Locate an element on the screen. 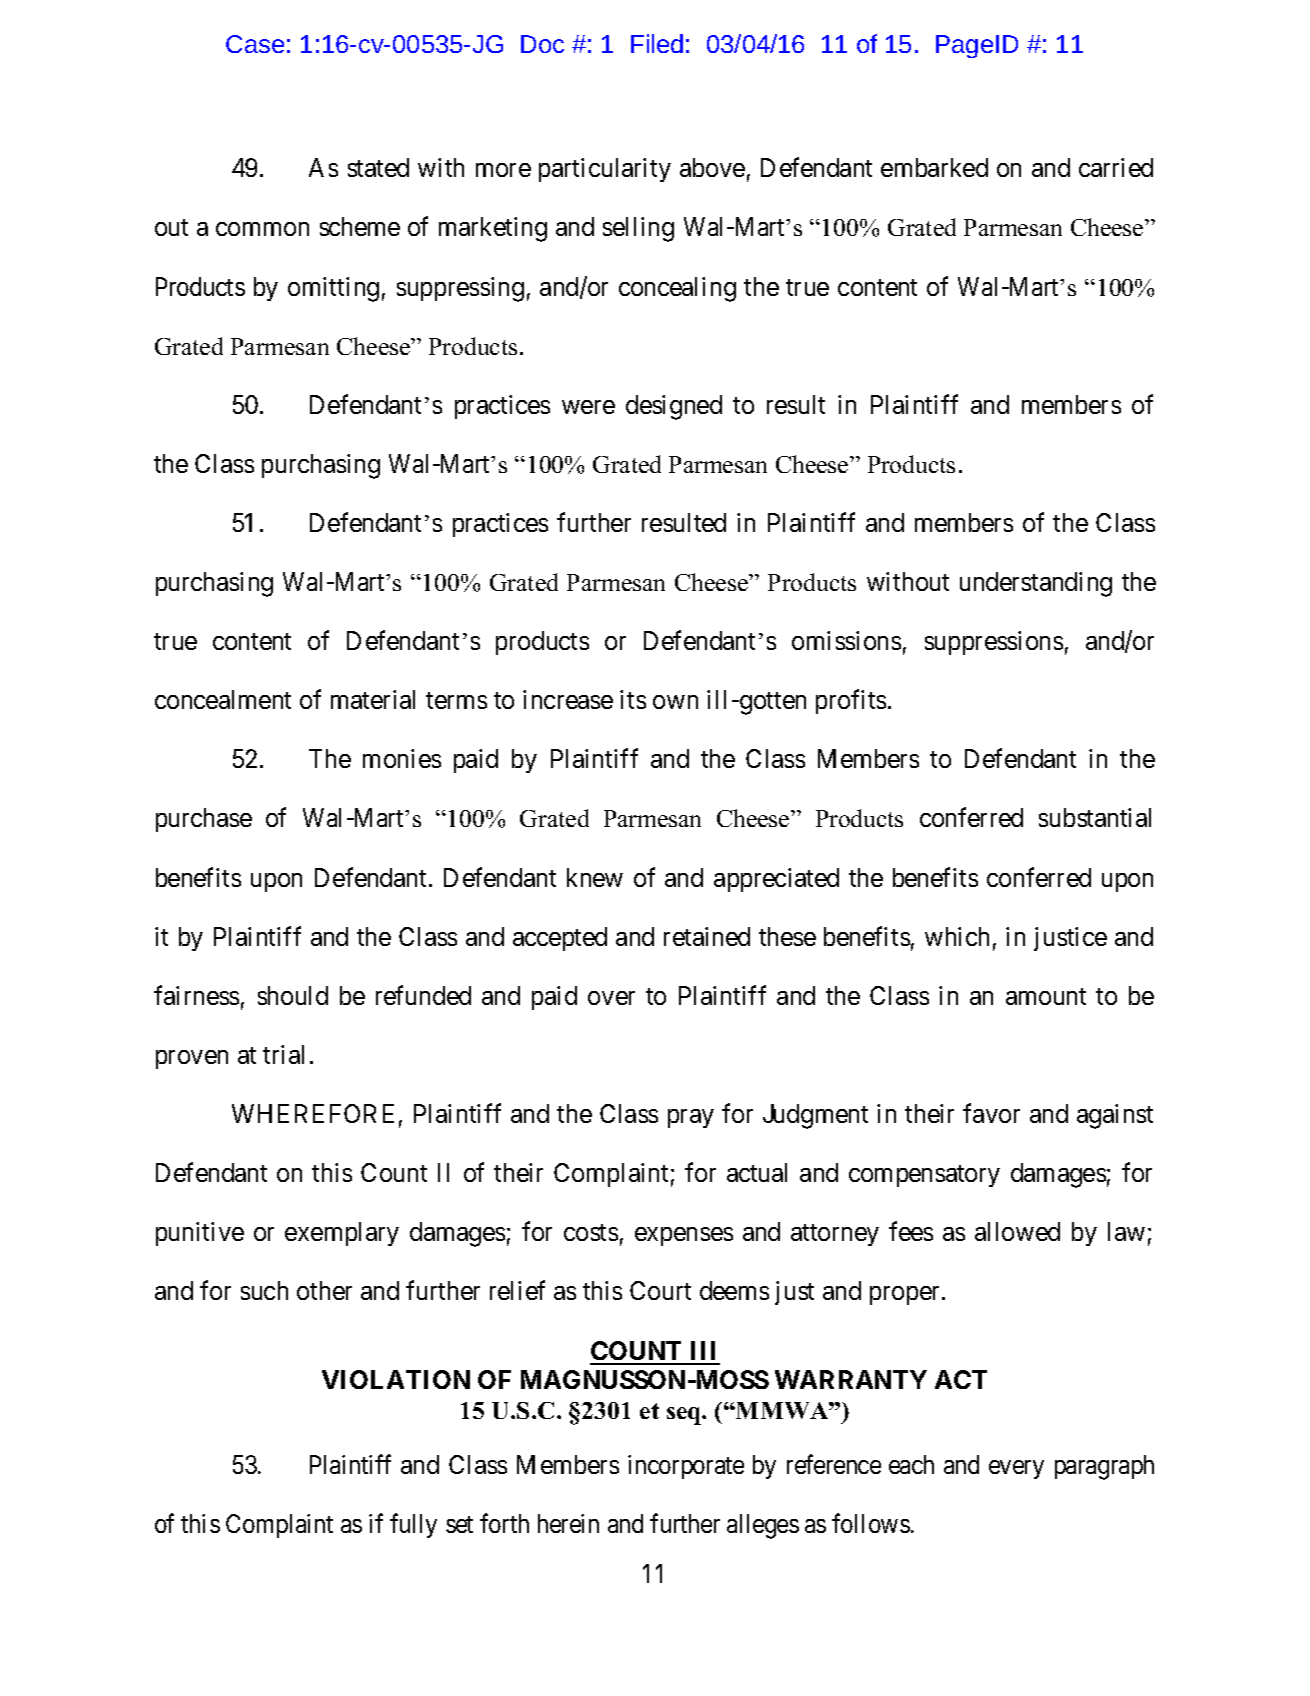 The width and height of the screenshot is (1310, 1696). Case is located at coordinates (255, 44).
